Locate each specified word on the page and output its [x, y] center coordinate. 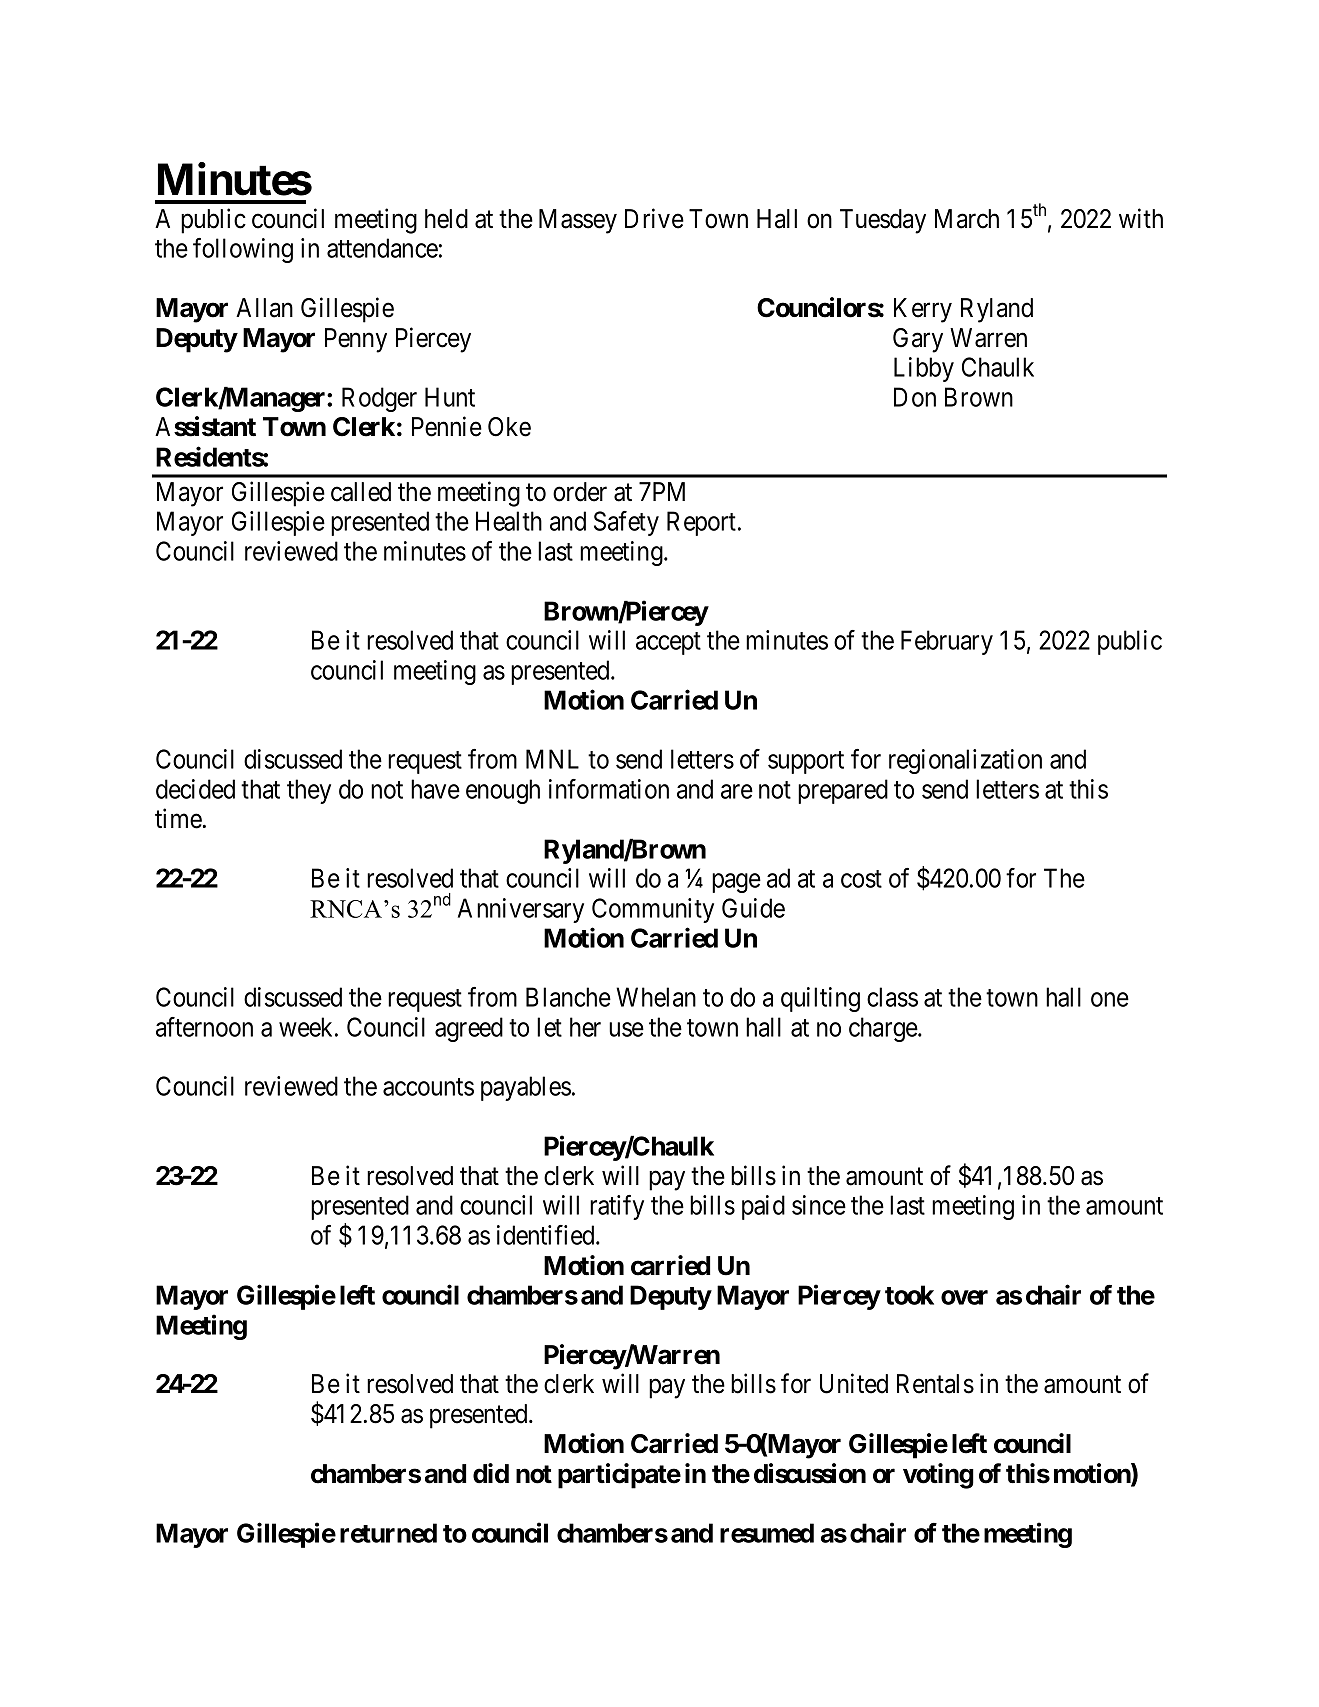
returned [388, 1533]
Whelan [656, 997]
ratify [617, 1207]
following [243, 250]
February [947, 642]
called [361, 492]
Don [915, 397]
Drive [654, 218]
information [609, 789]
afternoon [204, 1027]
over [964, 1297]
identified [547, 1235]
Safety [626, 523]
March [967, 219]
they [309, 791]
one [1110, 999]
